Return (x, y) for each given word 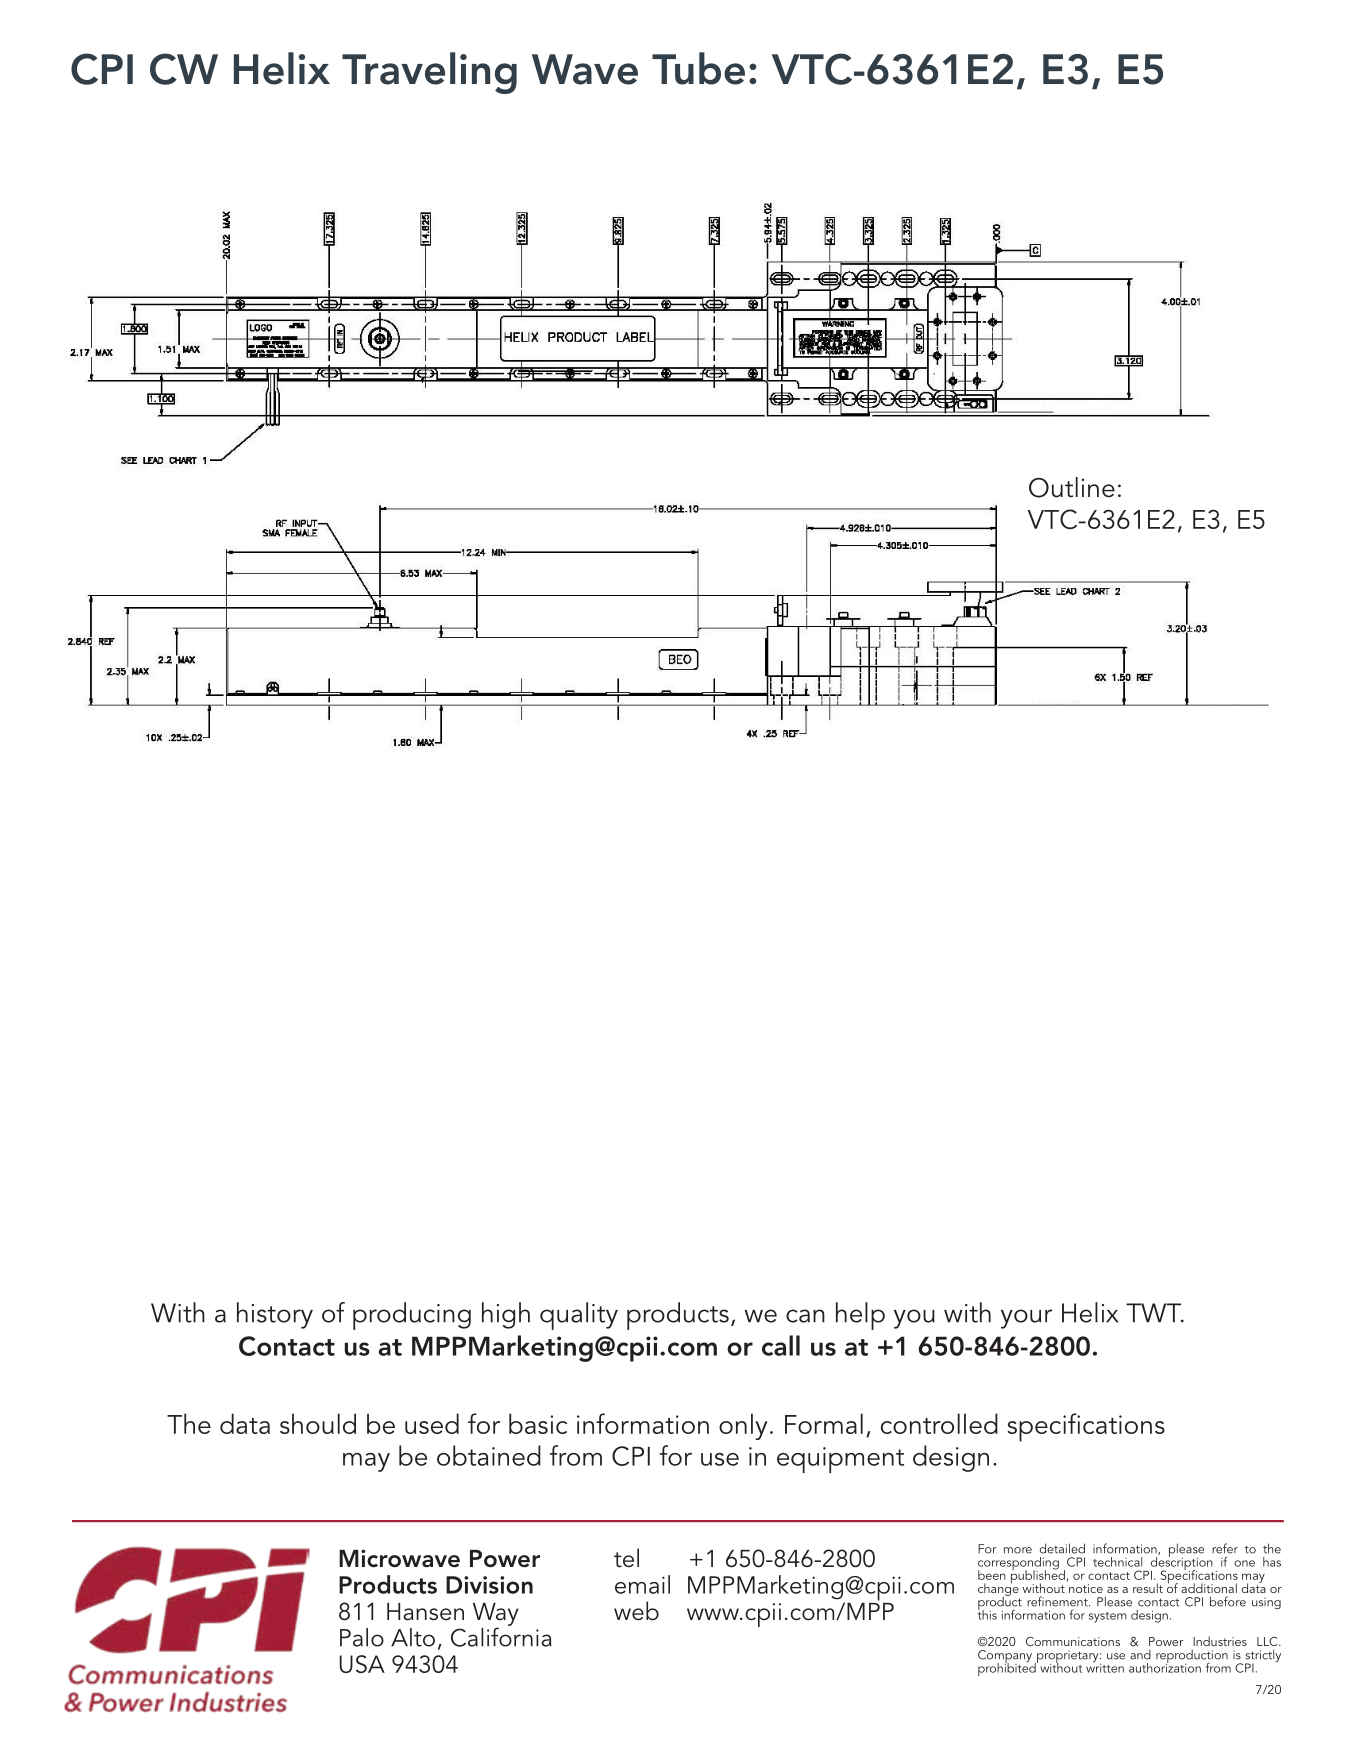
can (805, 1316)
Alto (413, 1637)
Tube (698, 68)
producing (412, 1316)
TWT (1155, 1313)
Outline (1072, 487)
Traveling (429, 73)
